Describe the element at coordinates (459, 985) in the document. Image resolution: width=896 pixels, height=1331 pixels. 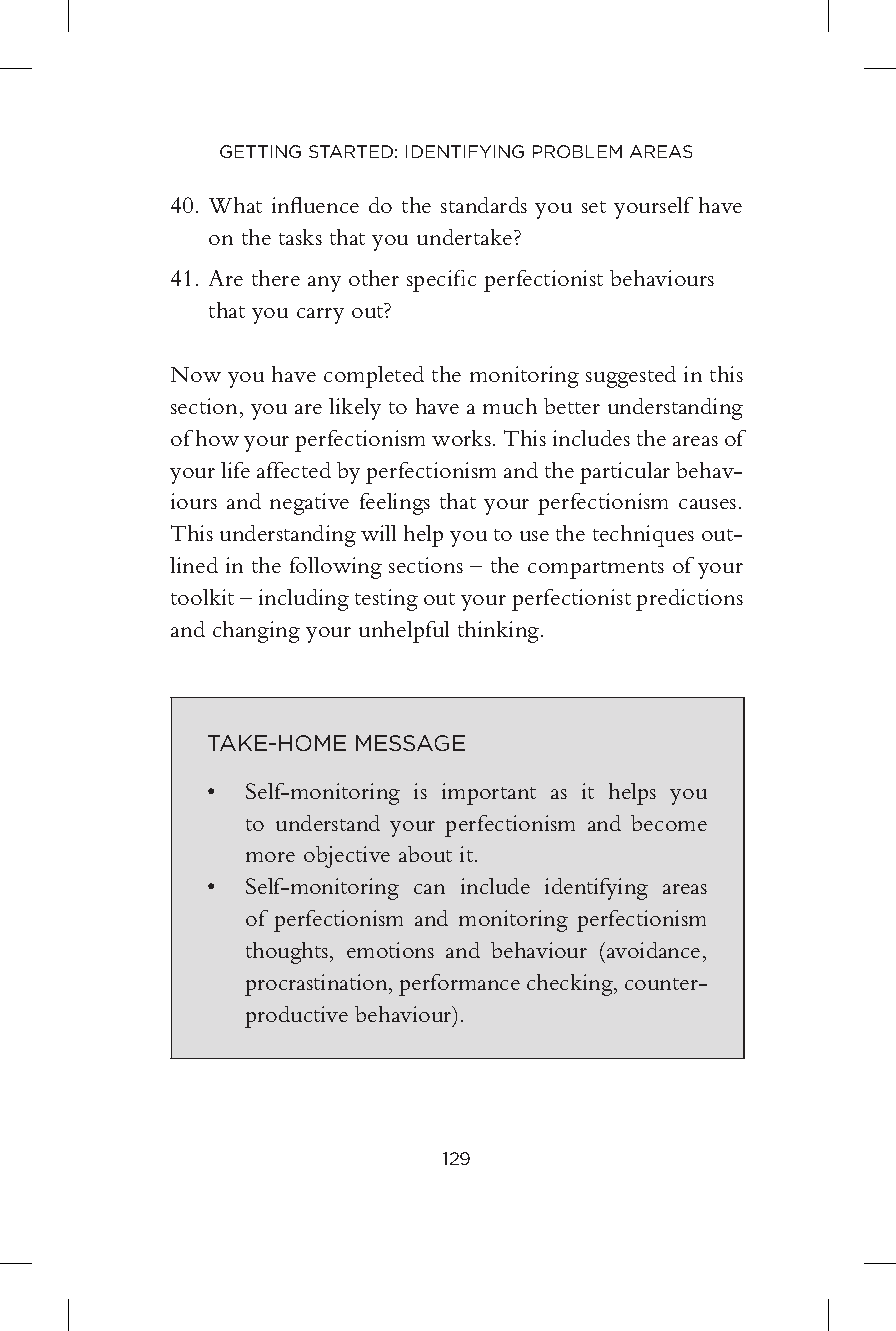
I see `performance` at that location.
